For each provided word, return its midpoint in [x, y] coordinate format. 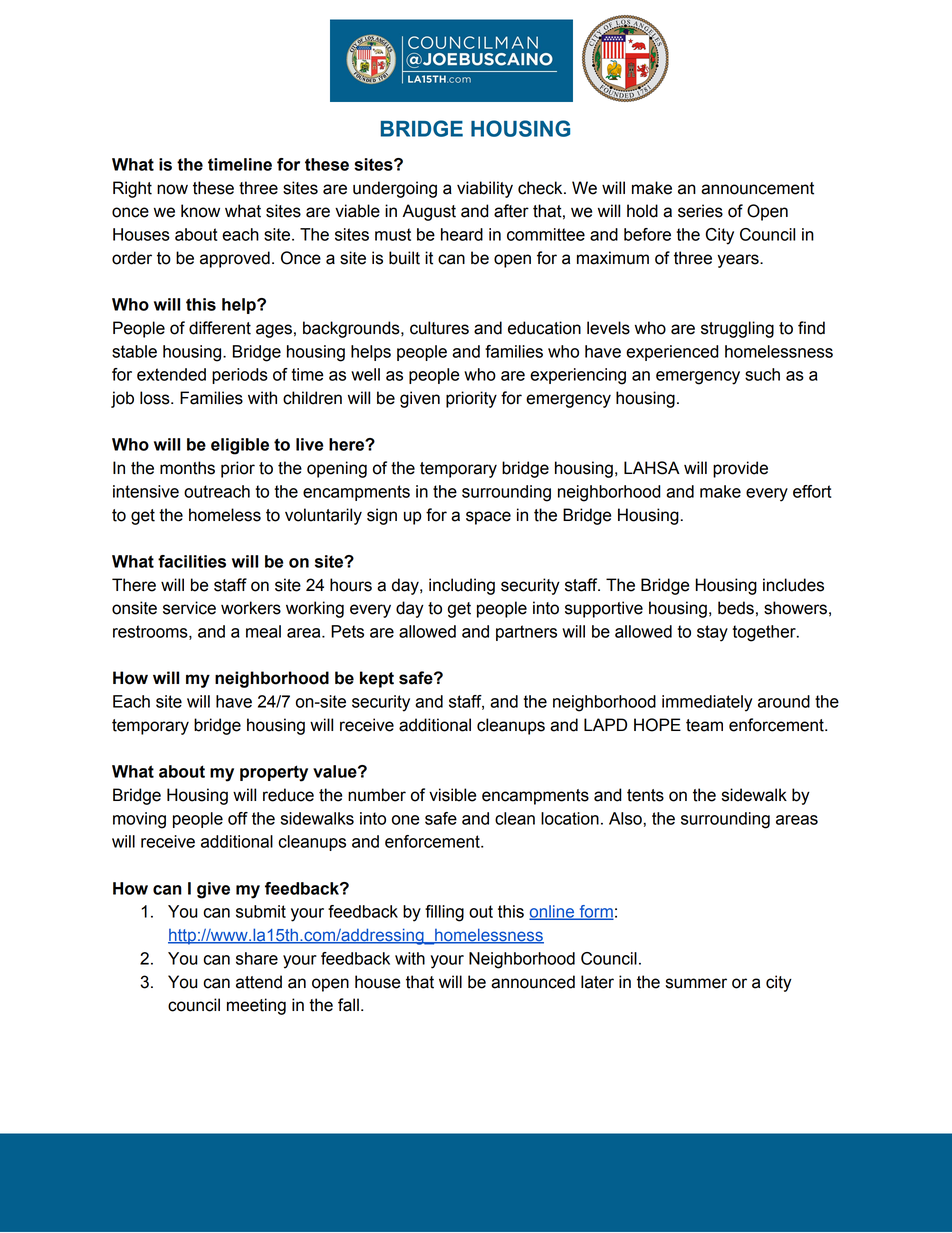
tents [645, 795]
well [365, 374]
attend [259, 982]
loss [156, 398]
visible [452, 795]
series [700, 211]
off [238, 818]
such [762, 374]
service [189, 608]
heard [462, 234]
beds [736, 608]
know [200, 211]
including [462, 586]
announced [533, 982]
